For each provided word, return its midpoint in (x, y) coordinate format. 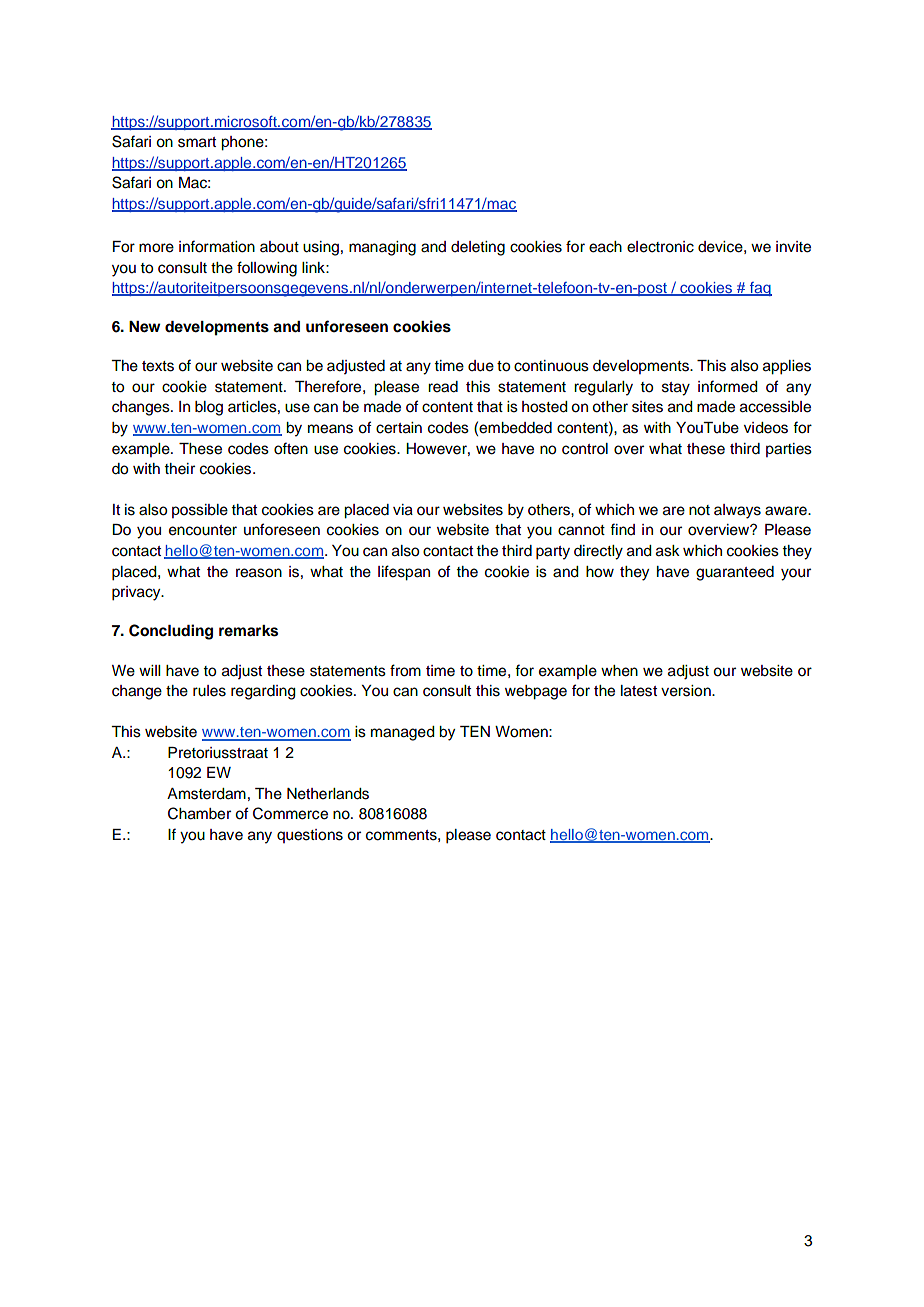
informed (728, 386)
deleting (478, 248)
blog (209, 408)
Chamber (199, 813)
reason (259, 573)
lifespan (404, 573)
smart (197, 142)
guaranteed (735, 573)
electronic (660, 247)
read (443, 387)
